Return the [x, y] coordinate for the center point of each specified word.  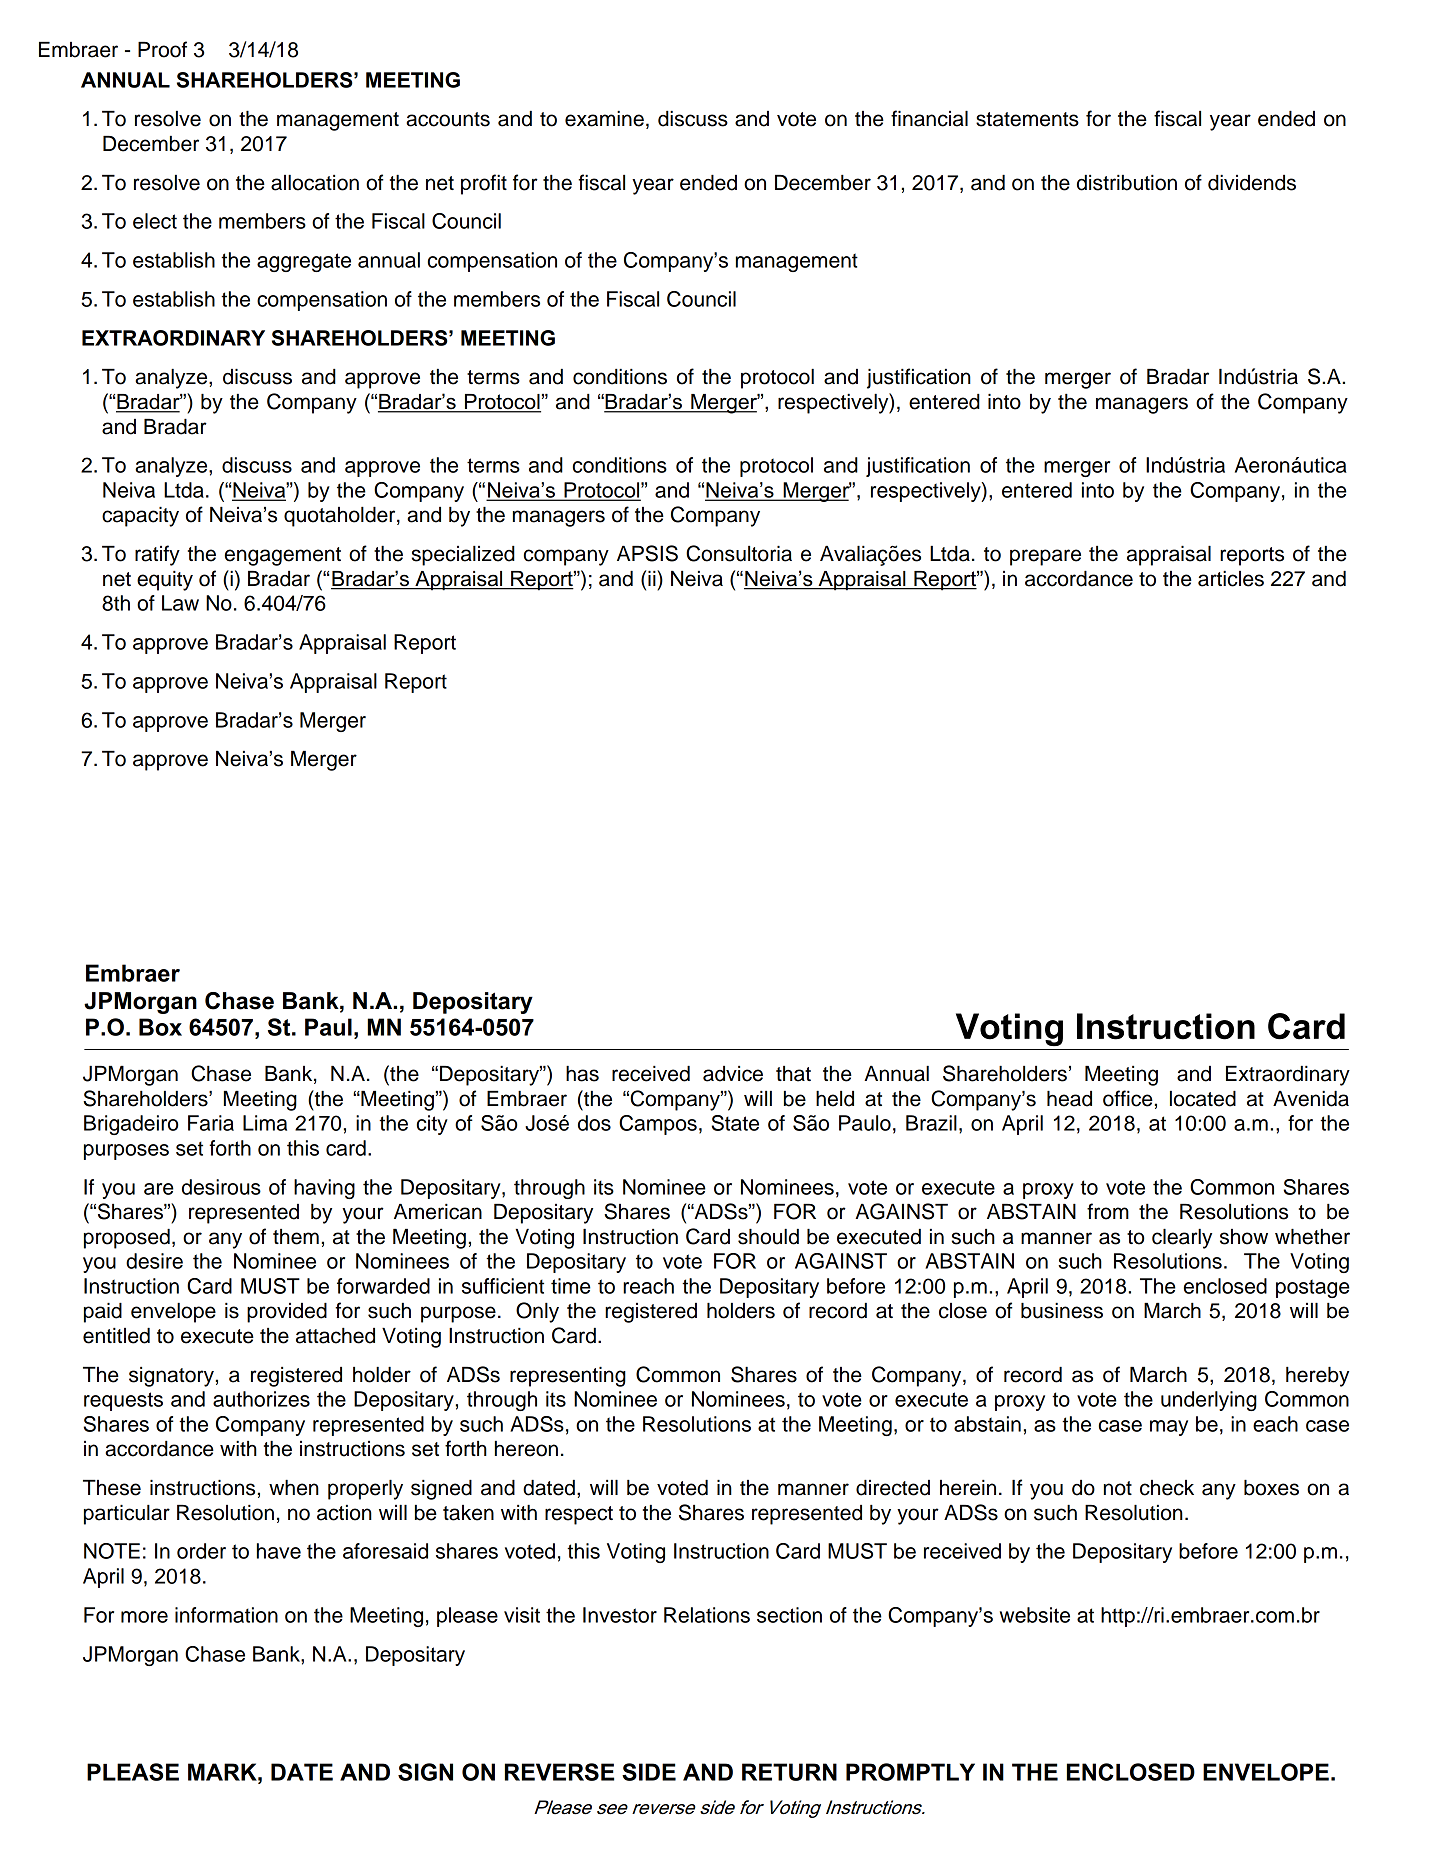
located [1203, 1099]
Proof [162, 49]
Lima [265, 1123]
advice [733, 1074]
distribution [1127, 183]
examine [604, 119]
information [226, 1615]
